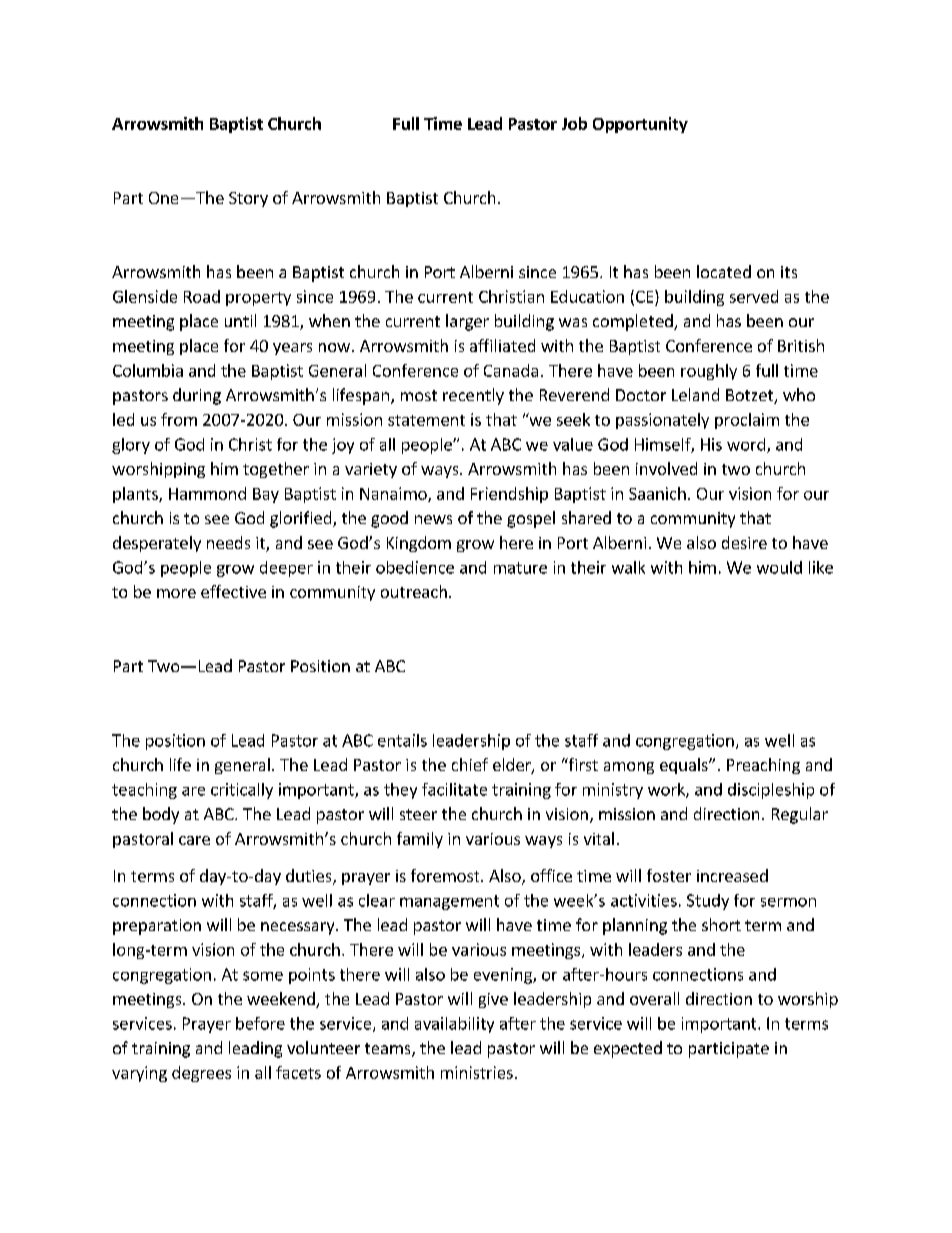  Describe the element at coordinates (771, 791) in the document. I see `discipleship` at that location.
